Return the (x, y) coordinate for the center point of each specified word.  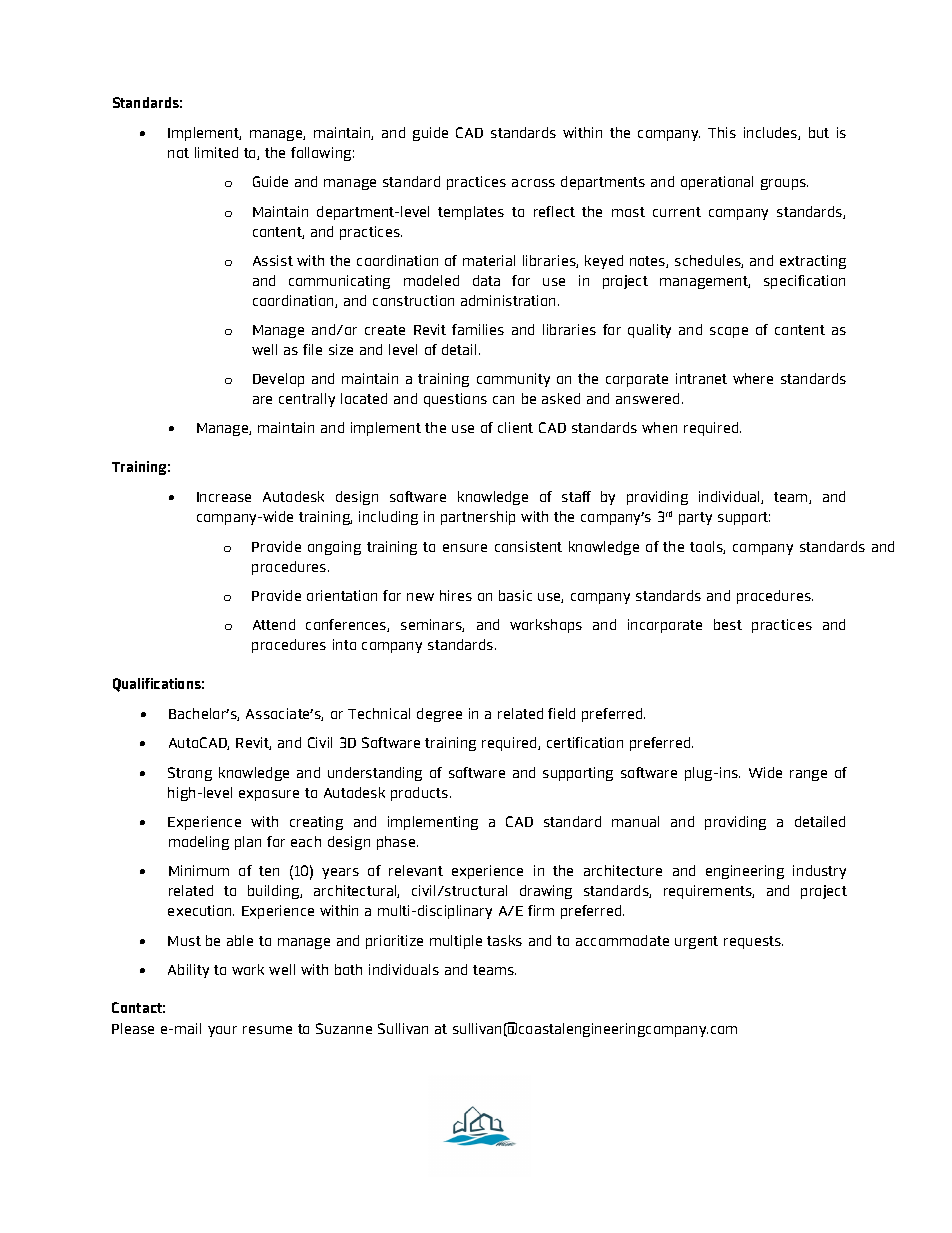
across (533, 183)
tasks (504, 940)
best (728, 624)
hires (456, 595)
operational (717, 183)
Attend (274, 624)
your (222, 1031)
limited (216, 152)
